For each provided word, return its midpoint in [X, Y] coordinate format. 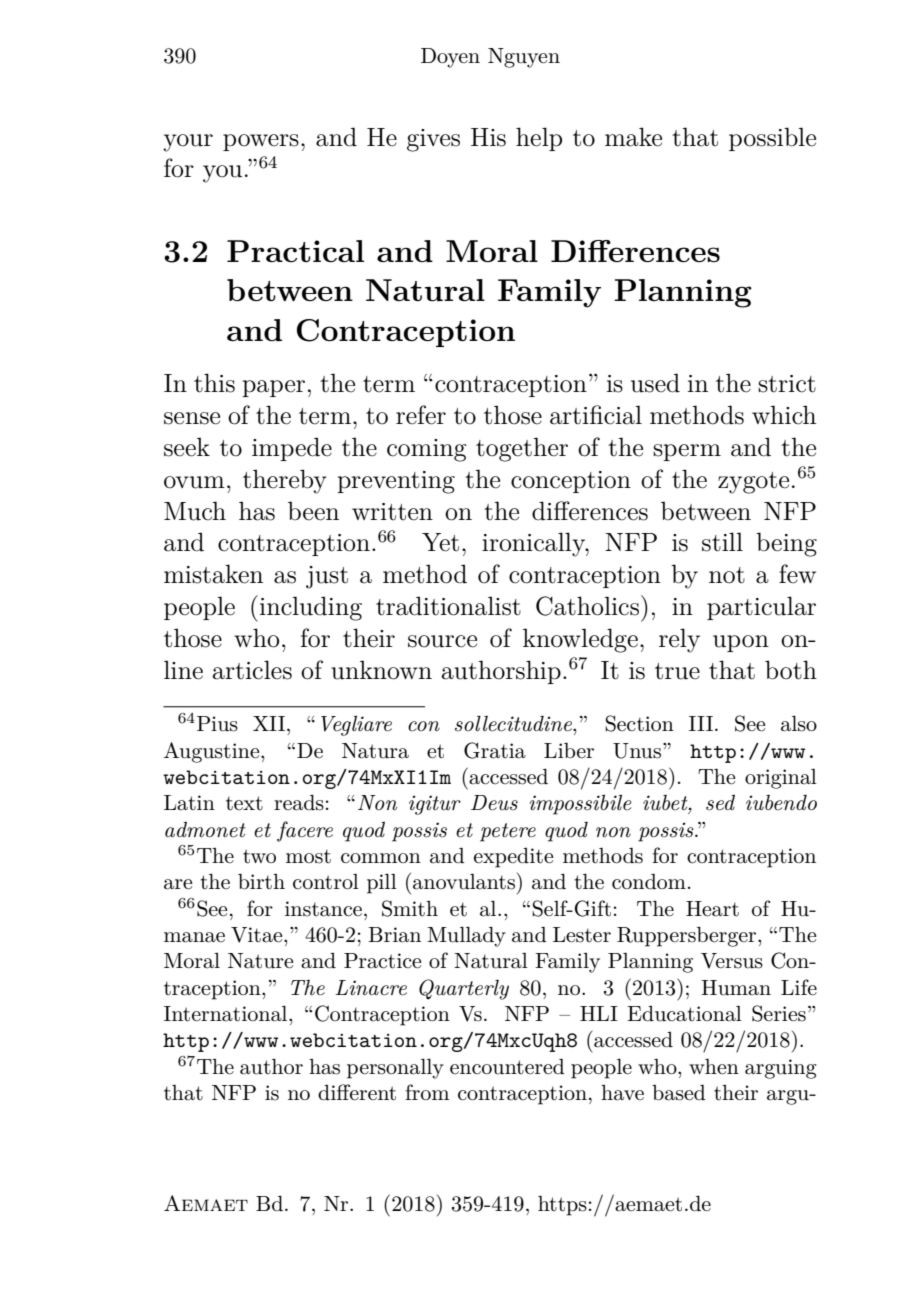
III [701, 723]
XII [269, 723]
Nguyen [524, 58]
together [522, 449]
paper [273, 388]
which [784, 415]
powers [261, 142]
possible [772, 139]
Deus [494, 803]
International [227, 1014]
